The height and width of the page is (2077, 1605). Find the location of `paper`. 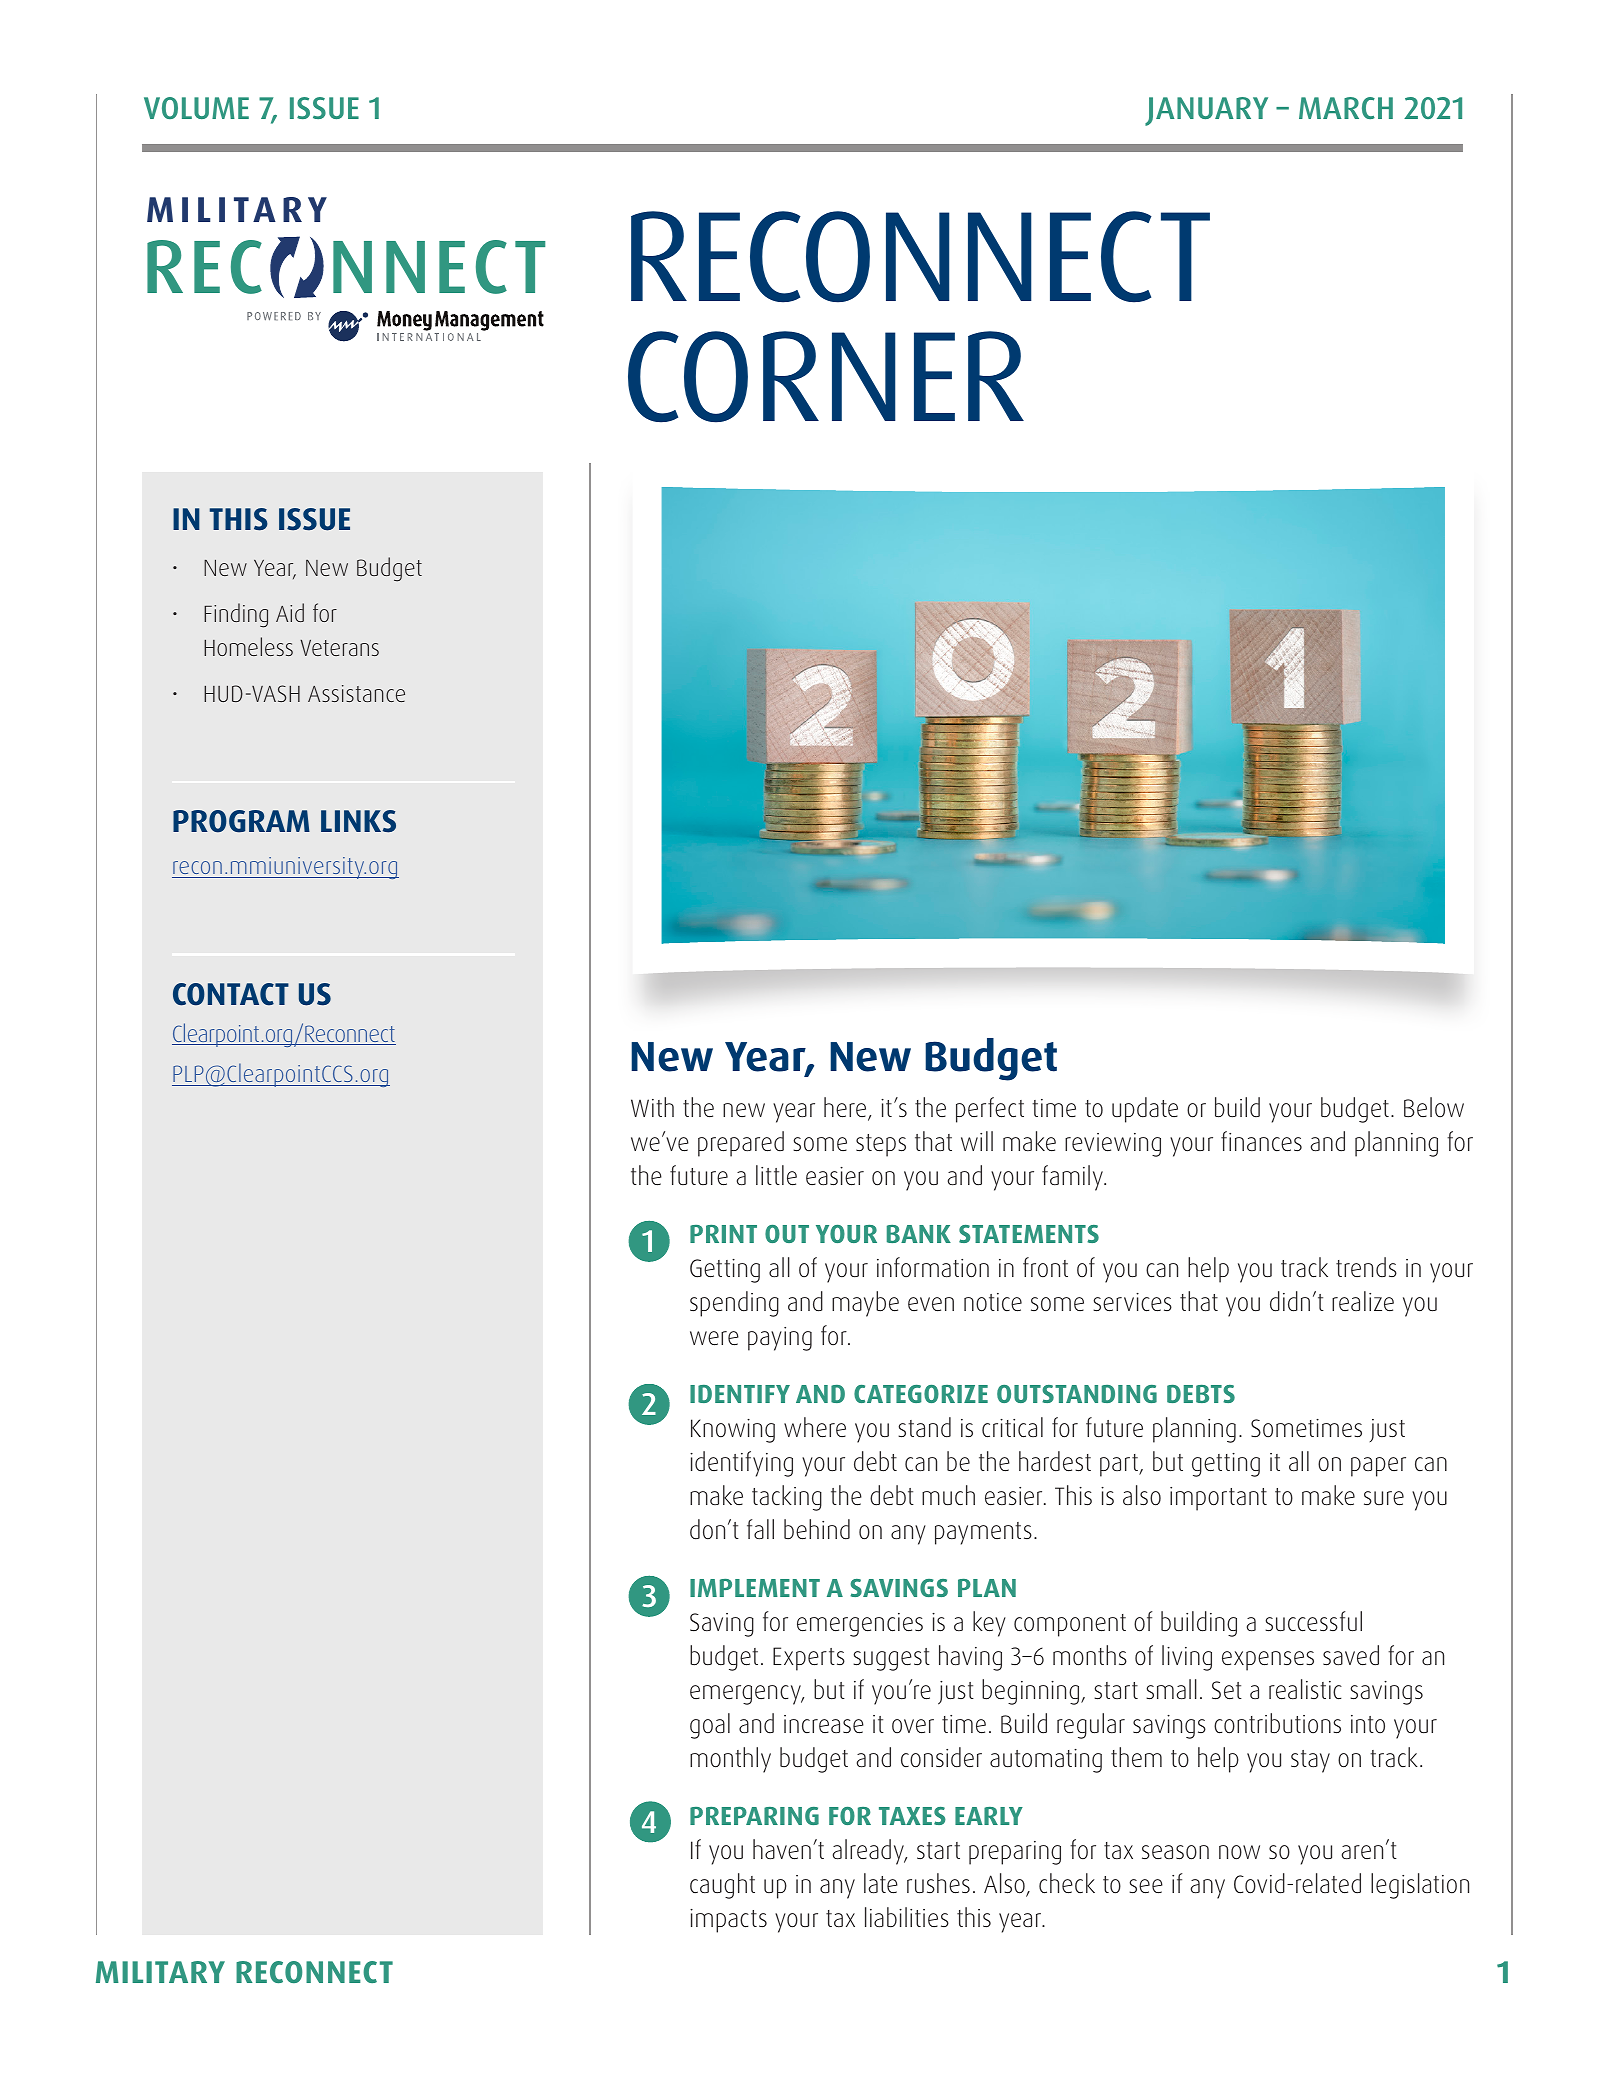

paper is located at coordinates (1378, 1467).
